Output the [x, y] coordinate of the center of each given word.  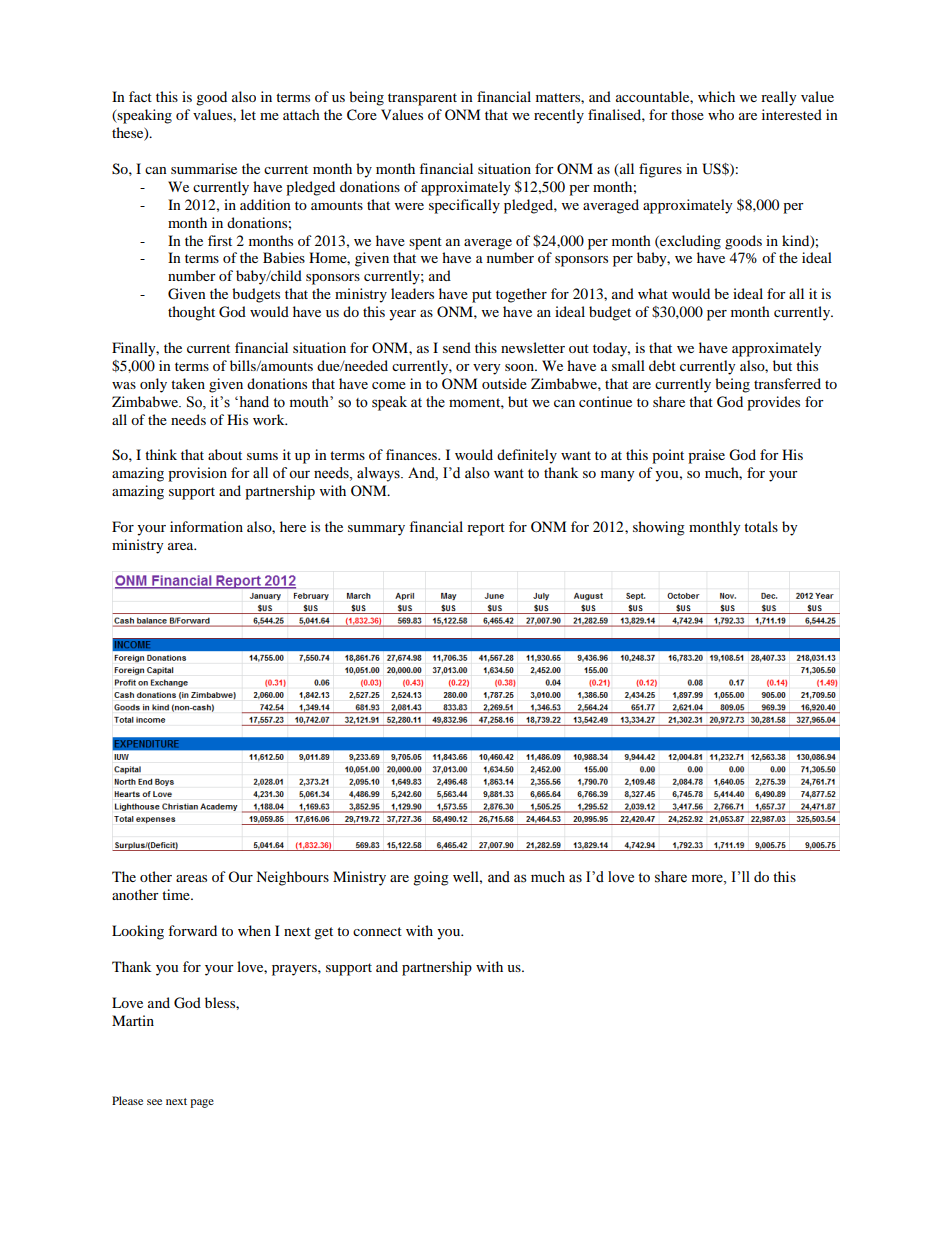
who [721, 114]
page [202, 1103]
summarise [204, 168]
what [653, 293]
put [482, 296]
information [206, 526]
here [293, 526]
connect [377, 931]
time [177, 894]
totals [761, 526]
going [431, 878]
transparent [422, 99]
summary [376, 530]
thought [191, 313]
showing [659, 528]
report [486, 529]
